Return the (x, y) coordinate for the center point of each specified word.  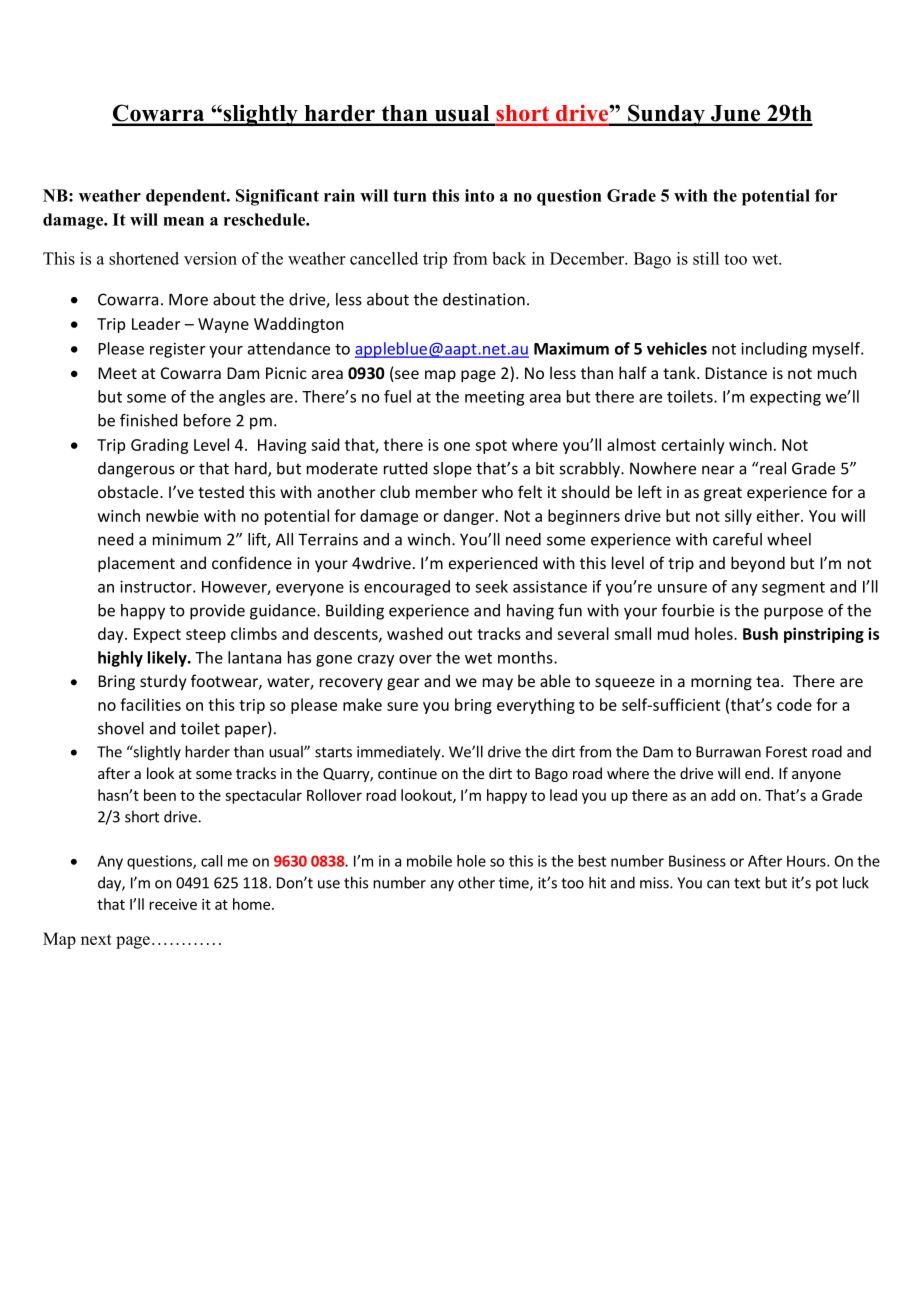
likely (168, 659)
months (526, 657)
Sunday (666, 115)
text (747, 883)
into (479, 195)
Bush (760, 633)
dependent (187, 197)
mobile (429, 861)
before (207, 420)
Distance (736, 373)
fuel (397, 396)
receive (173, 904)
